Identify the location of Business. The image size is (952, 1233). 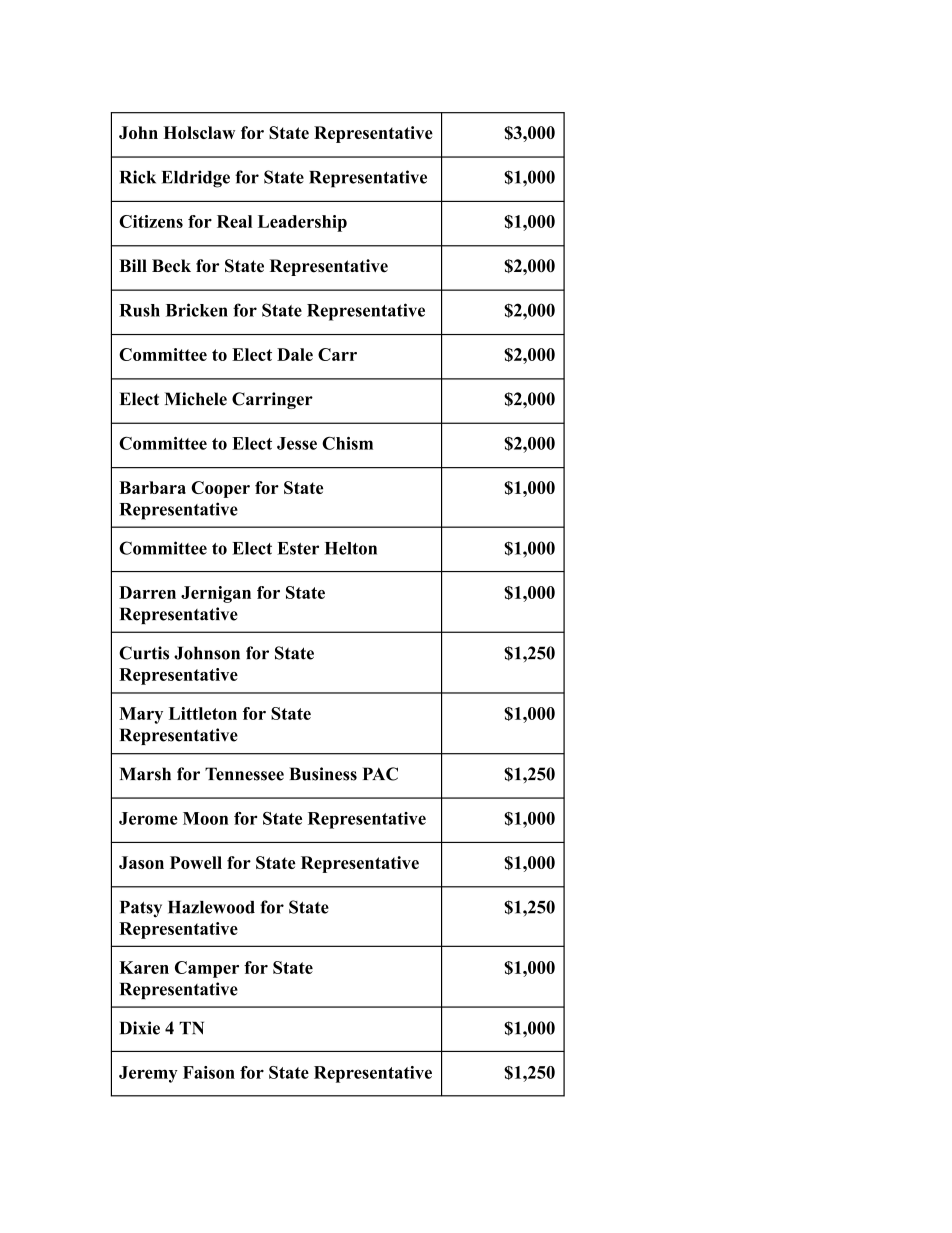
(323, 774).
